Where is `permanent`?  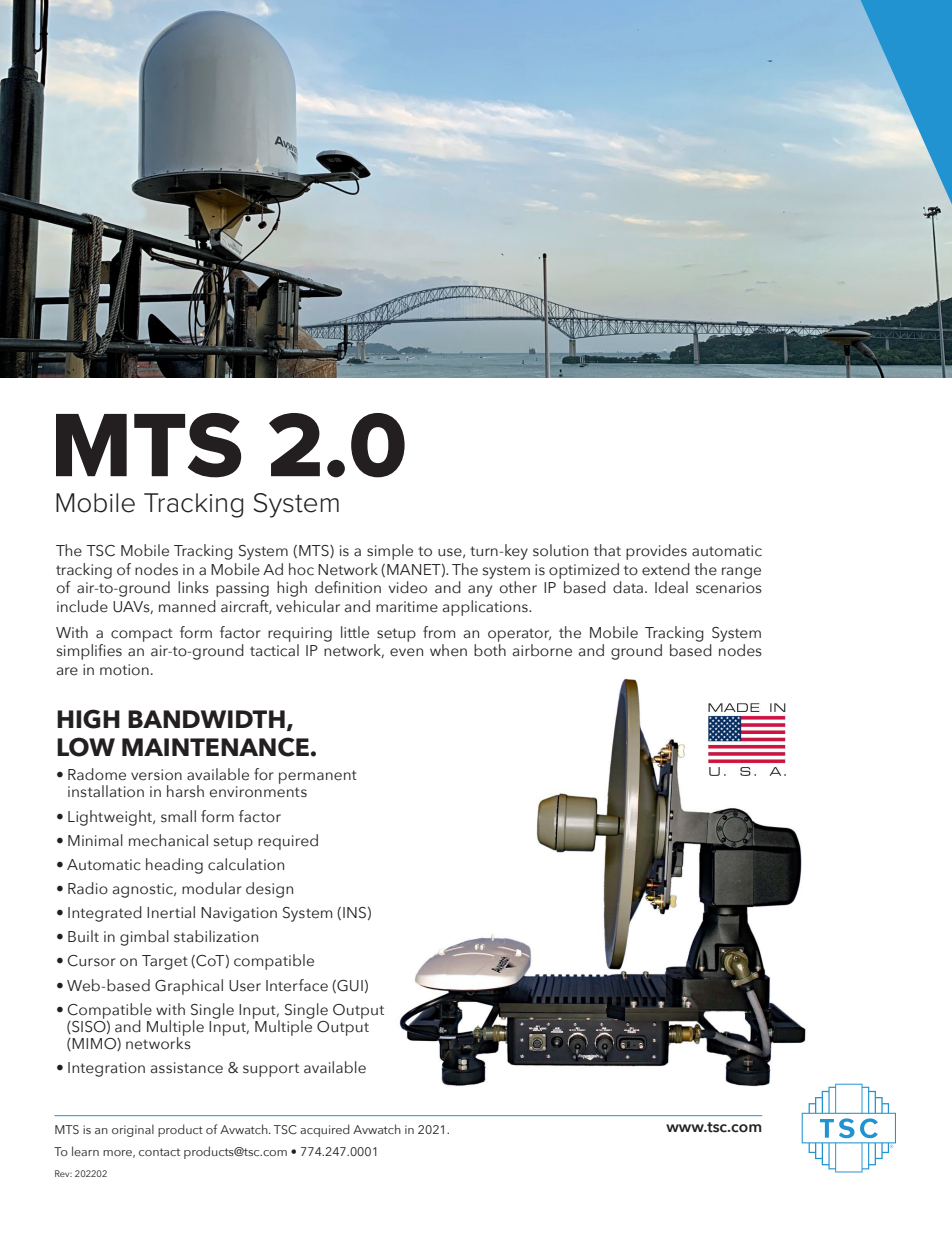
permanent is located at coordinates (318, 777).
